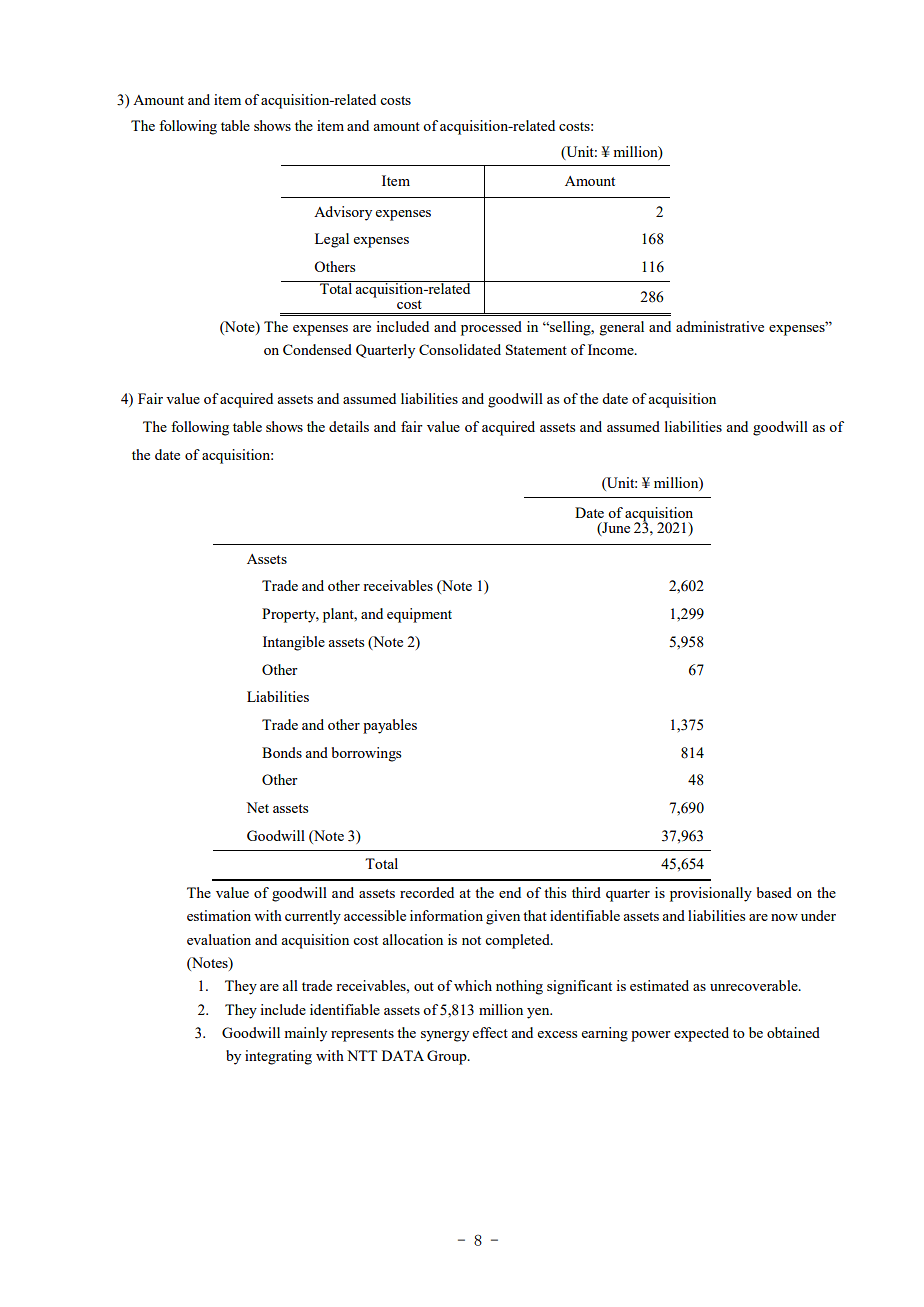  What do you see at coordinates (701, 1034) in the screenshot?
I see `expected` at bounding box center [701, 1034].
